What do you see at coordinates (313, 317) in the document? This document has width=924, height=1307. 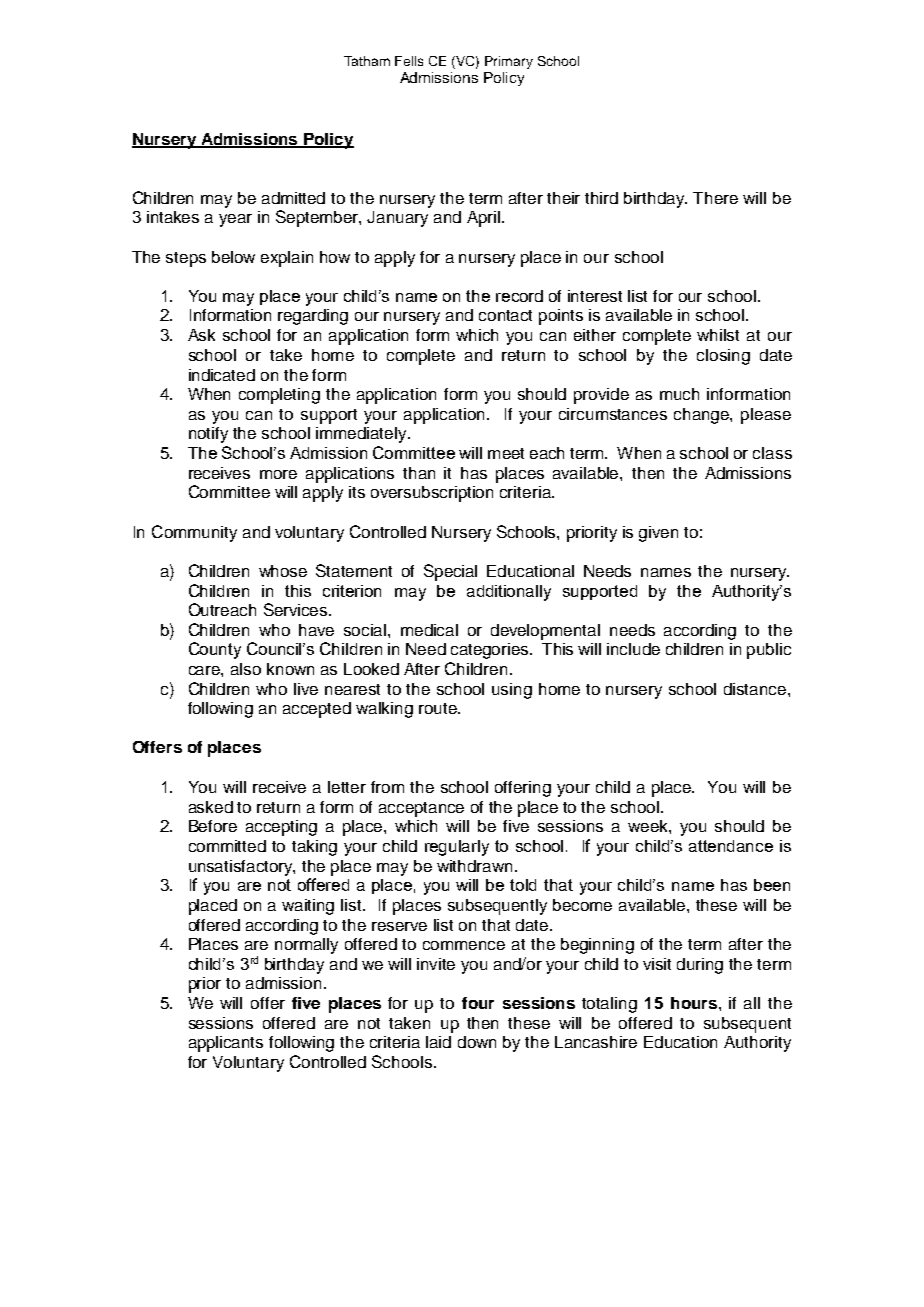 I see `regarding` at bounding box center [313, 317].
